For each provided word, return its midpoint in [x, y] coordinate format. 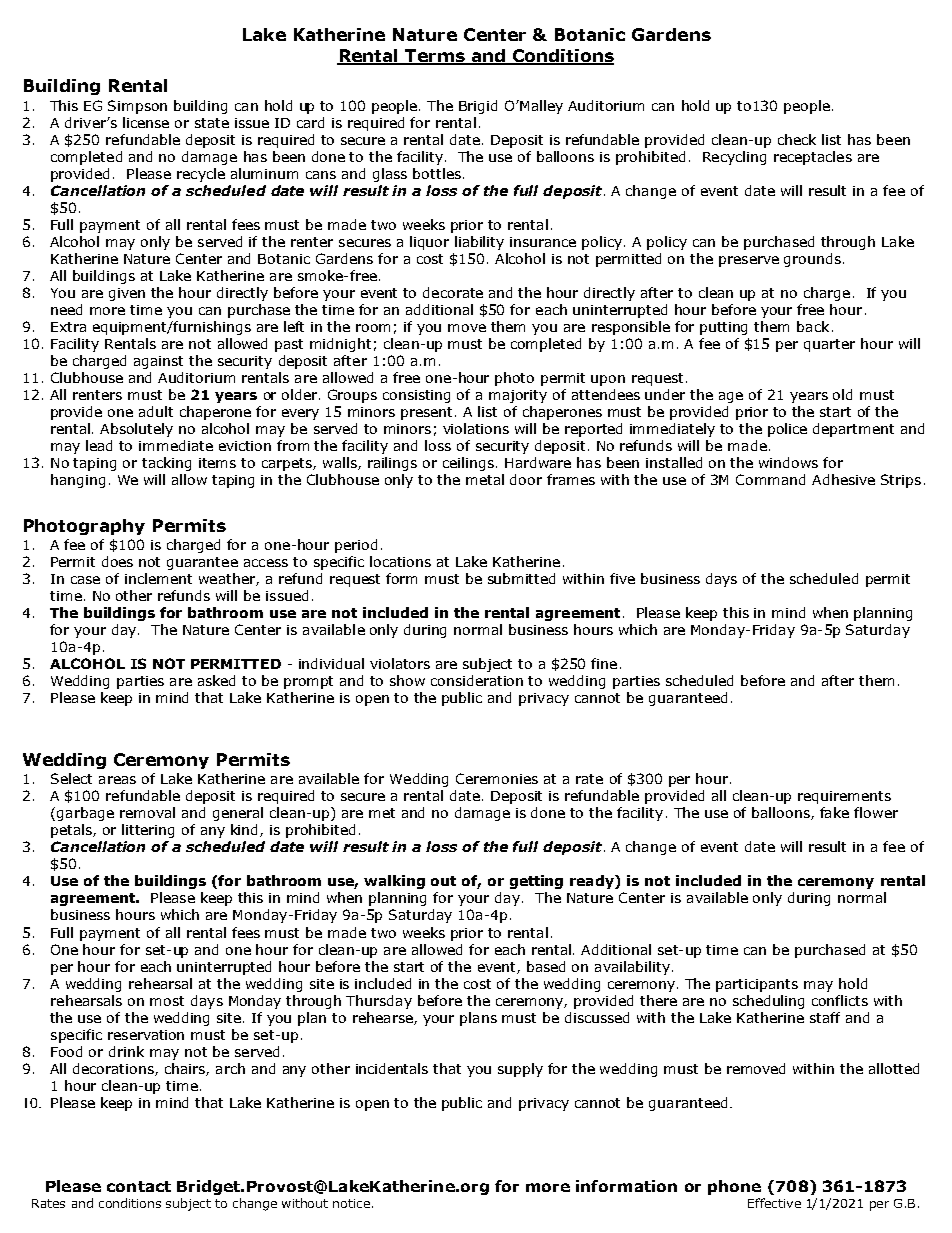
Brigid [478, 107]
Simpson [137, 107]
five [622, 578]
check [797, 139]
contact [139, 1186]
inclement [158, 578]
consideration [477, 680]
